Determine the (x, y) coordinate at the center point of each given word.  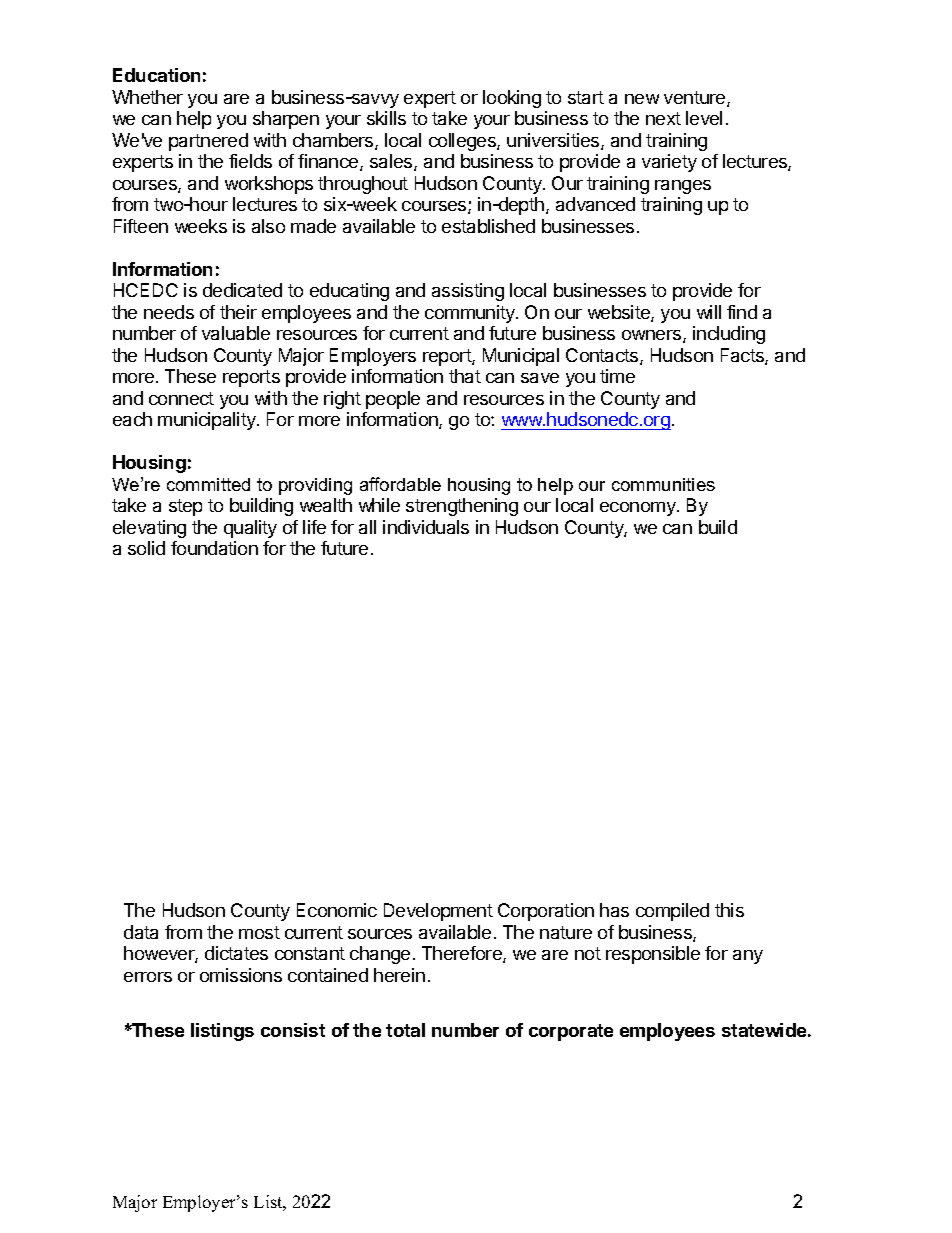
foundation (214, 548)
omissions (241, 975)
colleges (463, 142)
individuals (426, 527)
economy (639, 509)
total (405, 1030)
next (663, 118)
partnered (208, 142)
